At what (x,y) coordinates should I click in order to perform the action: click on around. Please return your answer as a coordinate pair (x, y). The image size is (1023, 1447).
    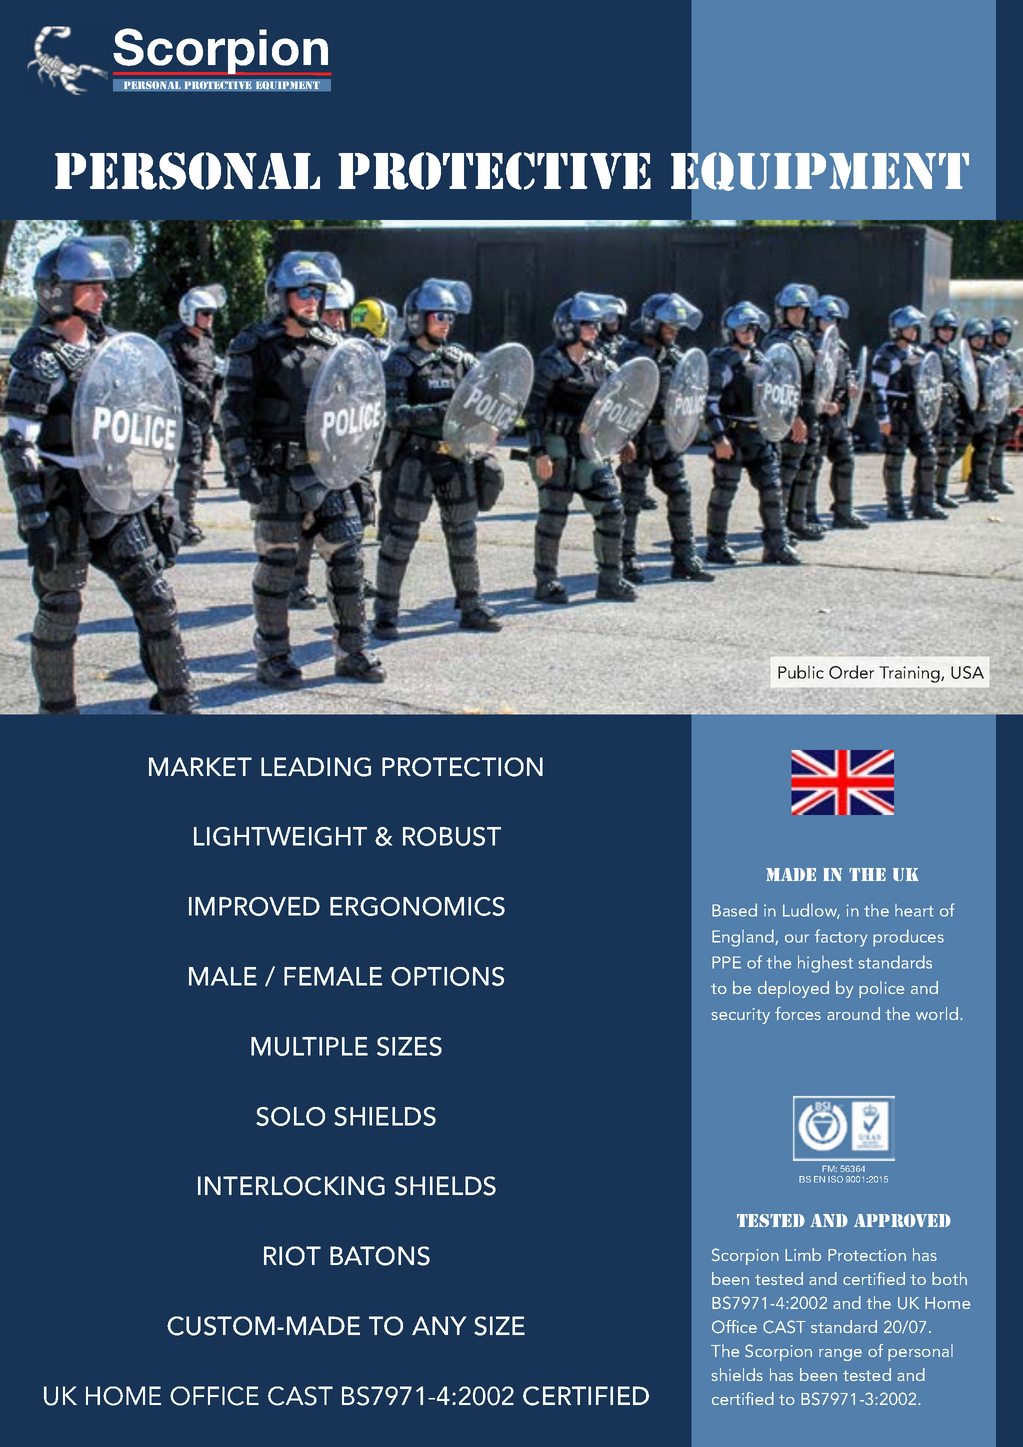
    Looking at the image, I should click on (853, 1013).
